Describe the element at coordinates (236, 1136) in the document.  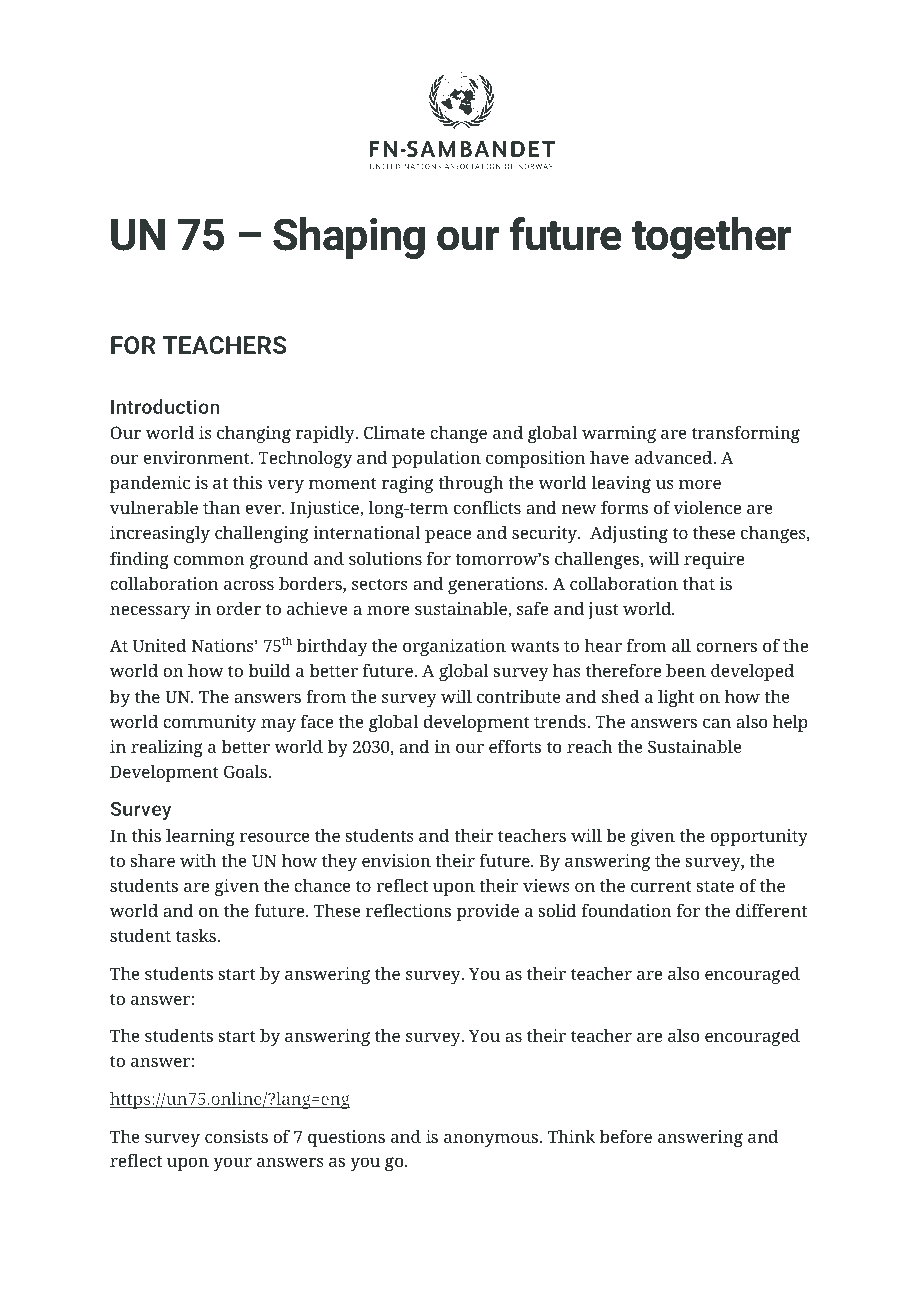
I see `consists` at that location.
